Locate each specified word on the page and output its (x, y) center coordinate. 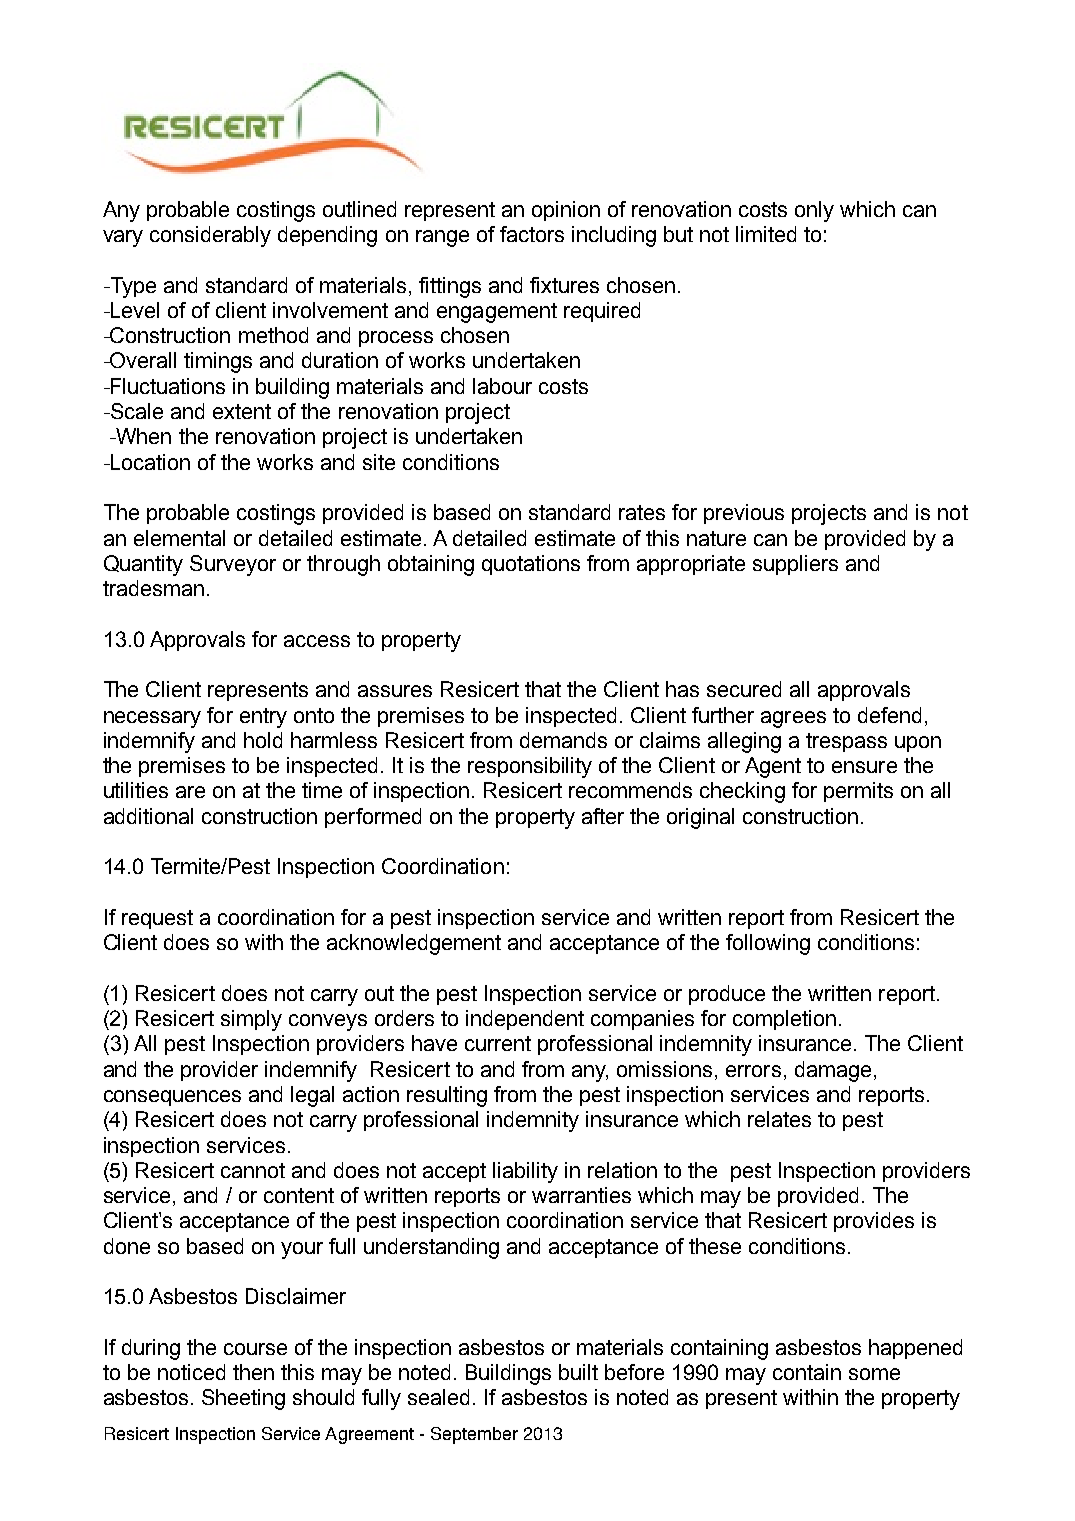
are (190, 792)
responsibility (530, 767)
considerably (210, 236)
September (474, 1435)
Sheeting (243, 1399)
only (814, 211)
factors (532, 234)
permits (858, 792)
